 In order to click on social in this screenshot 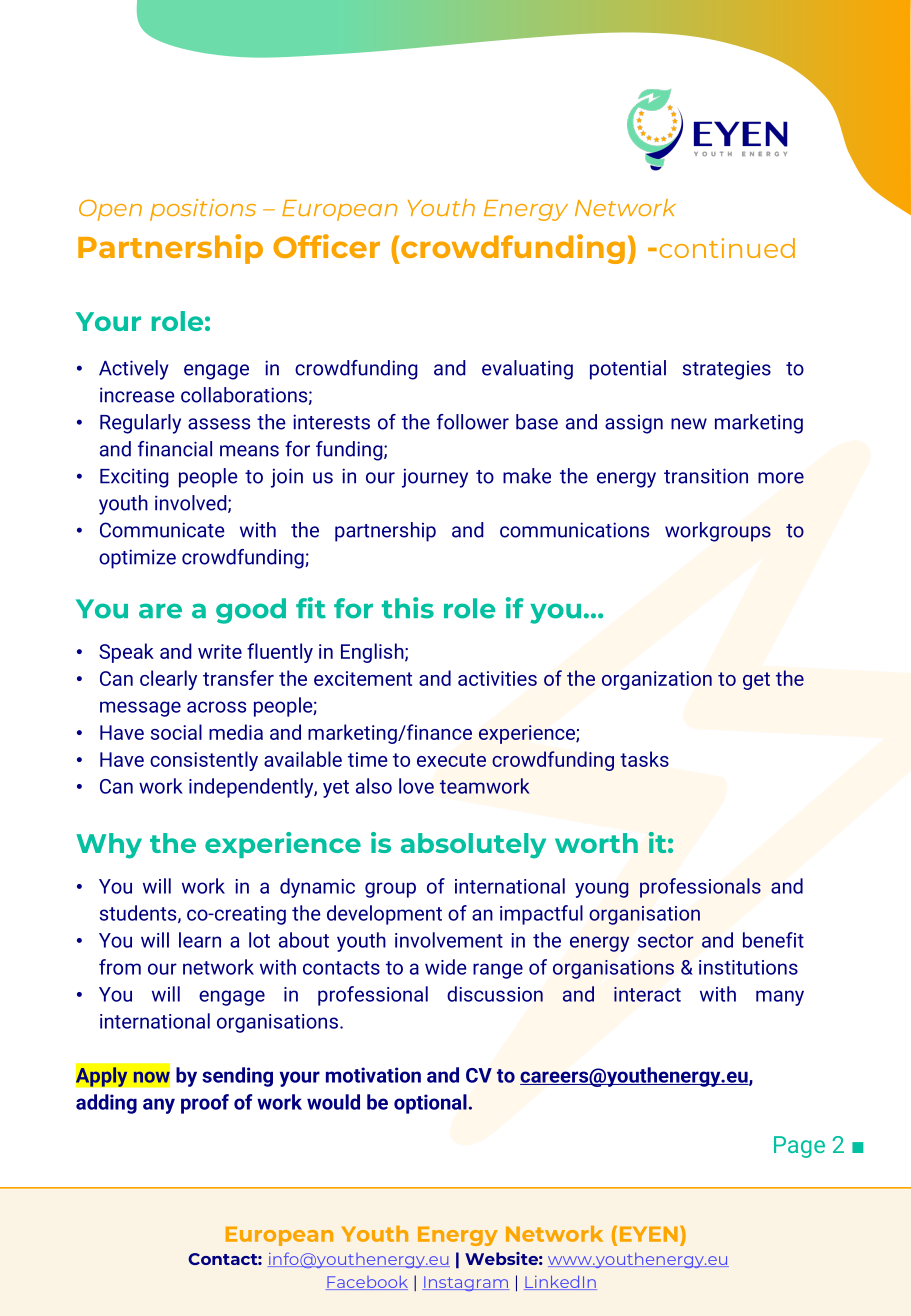, I will do `click(176, 732)`.
